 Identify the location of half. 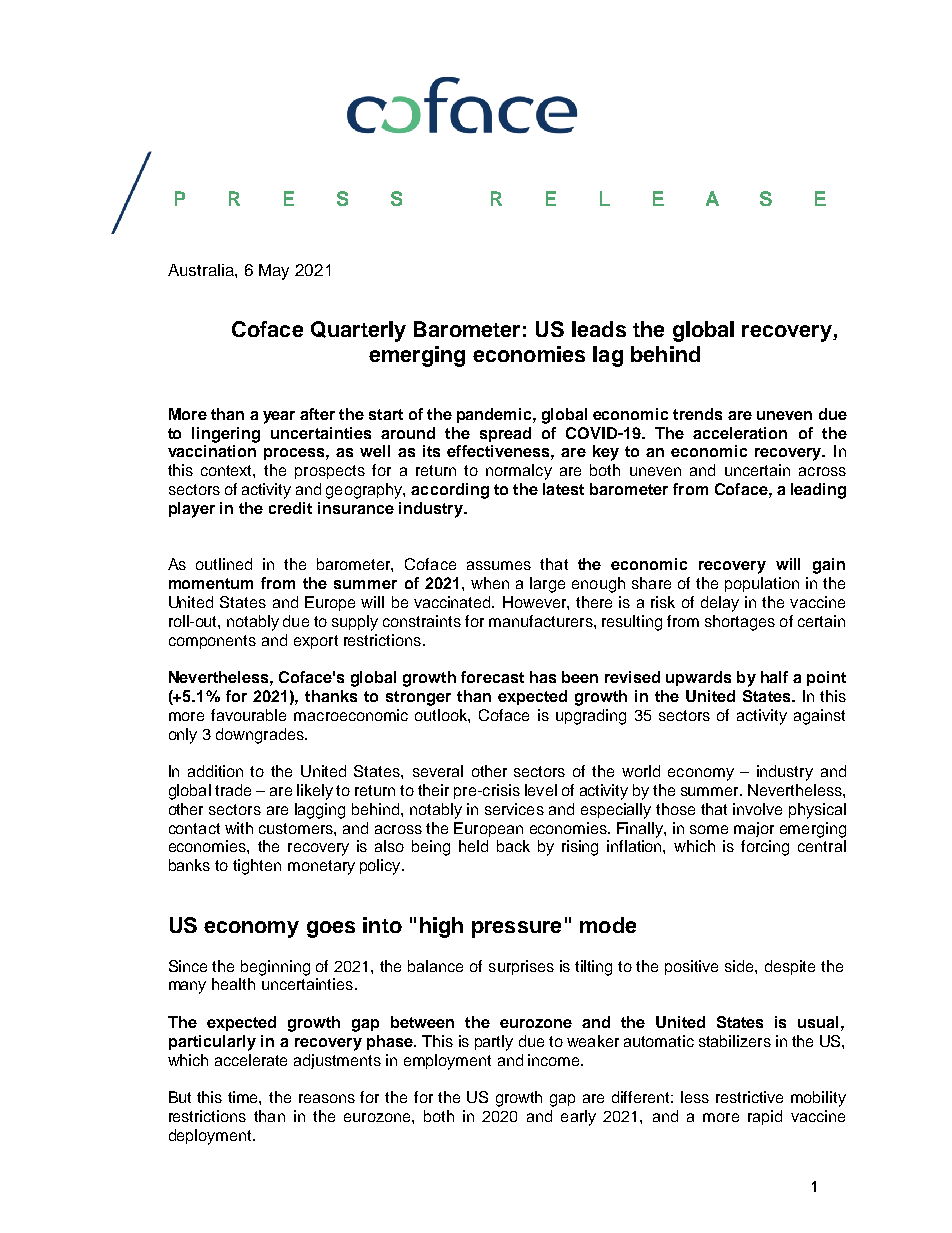
(774, 677).
